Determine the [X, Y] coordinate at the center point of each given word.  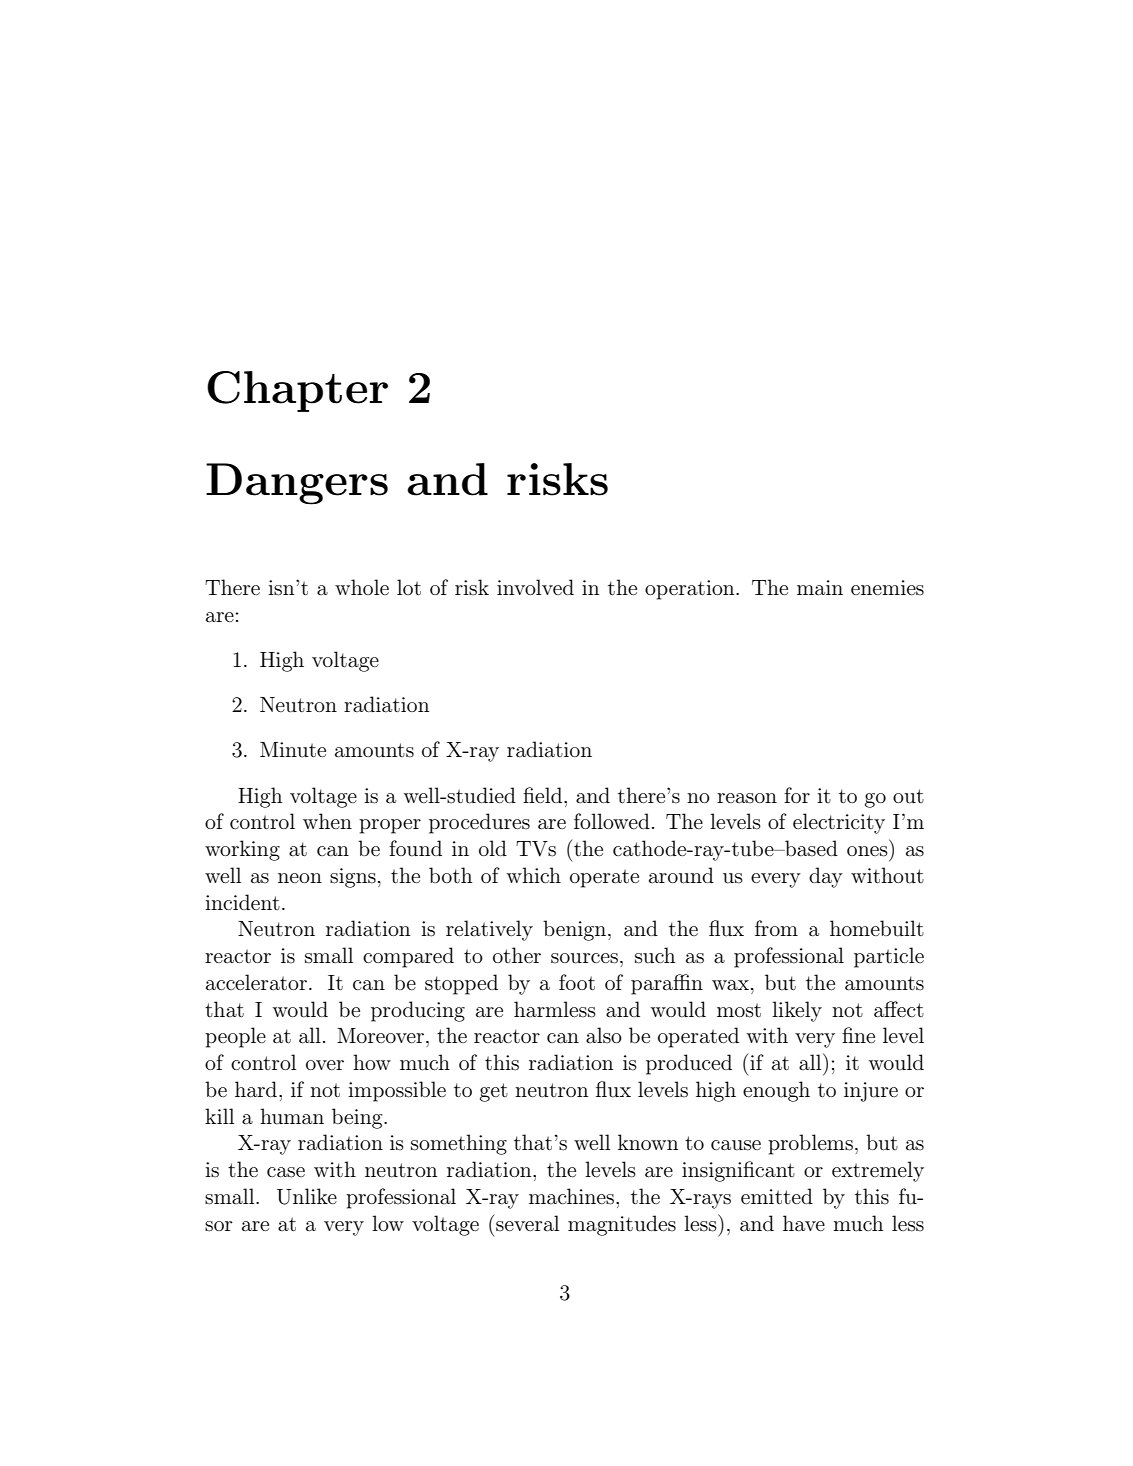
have [804, 1223]
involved [535, 587]
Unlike [307, 1196]
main [820, 588]
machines [571, 1196]
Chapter [297, 391]
